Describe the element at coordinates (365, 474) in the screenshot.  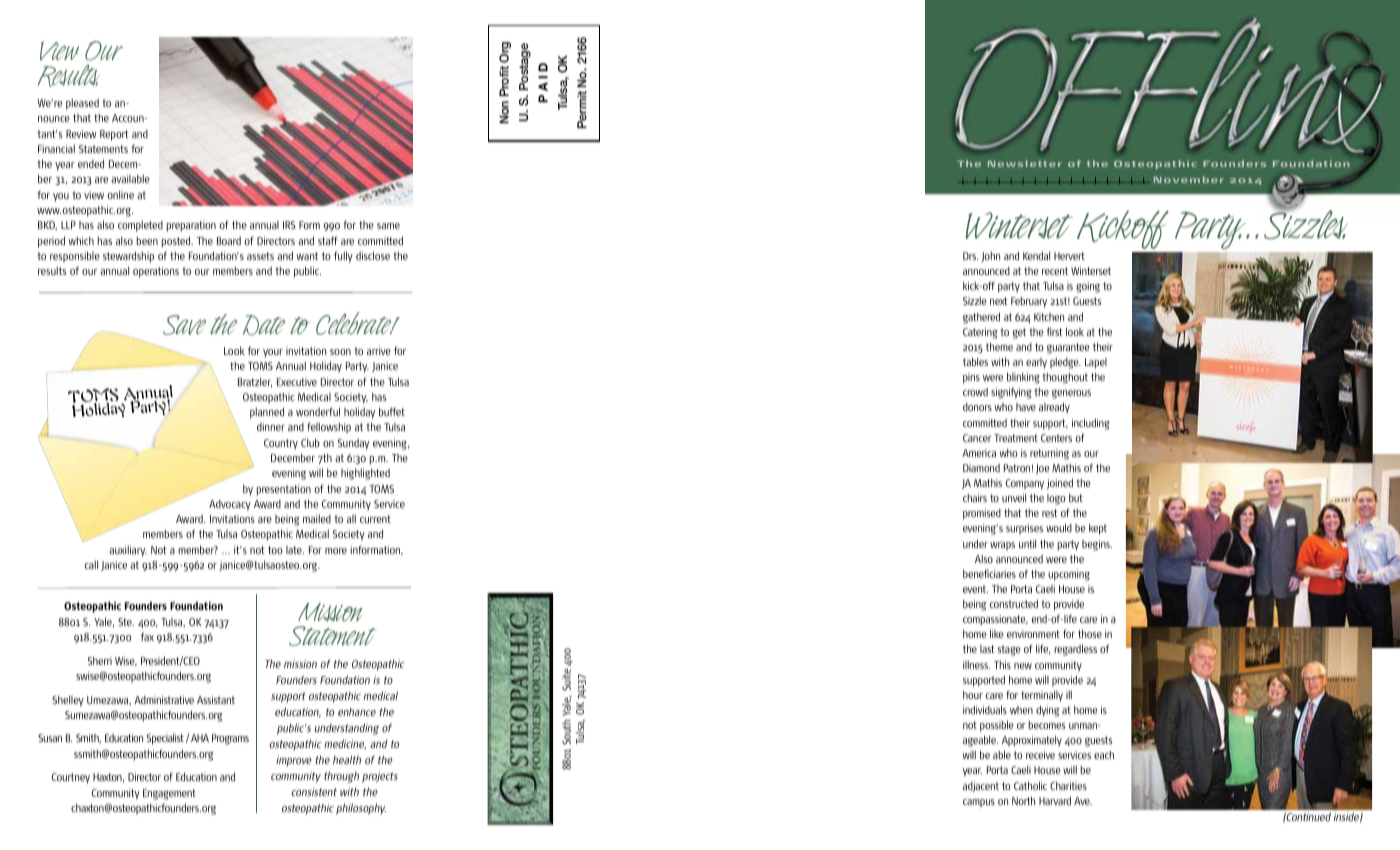
I see `highlighted` at that location.
